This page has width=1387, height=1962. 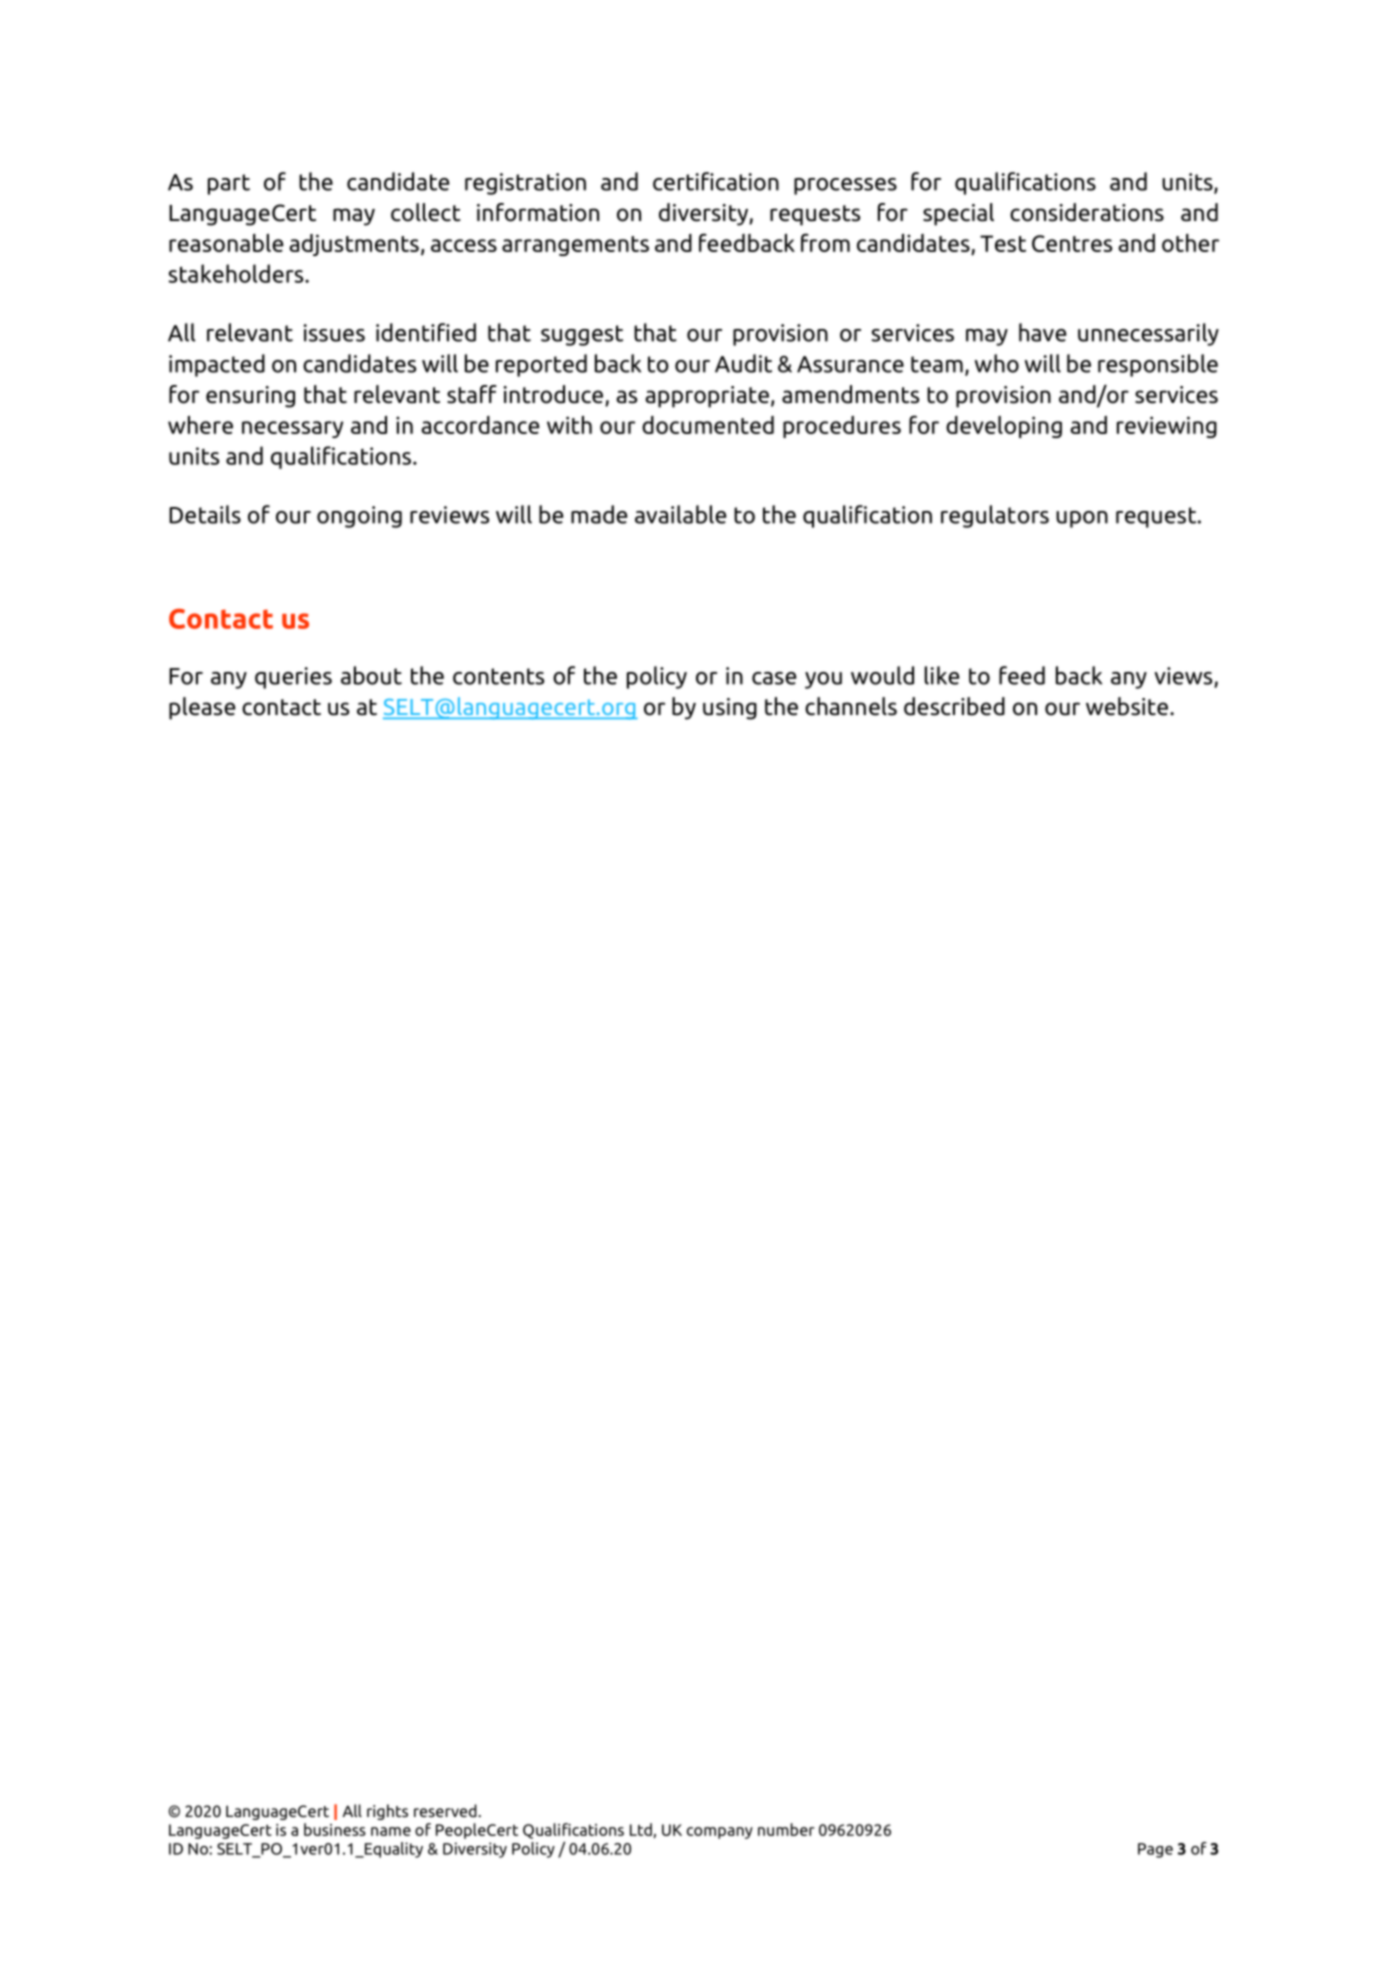 I want to click on queries, so click(x=293, y=678).
